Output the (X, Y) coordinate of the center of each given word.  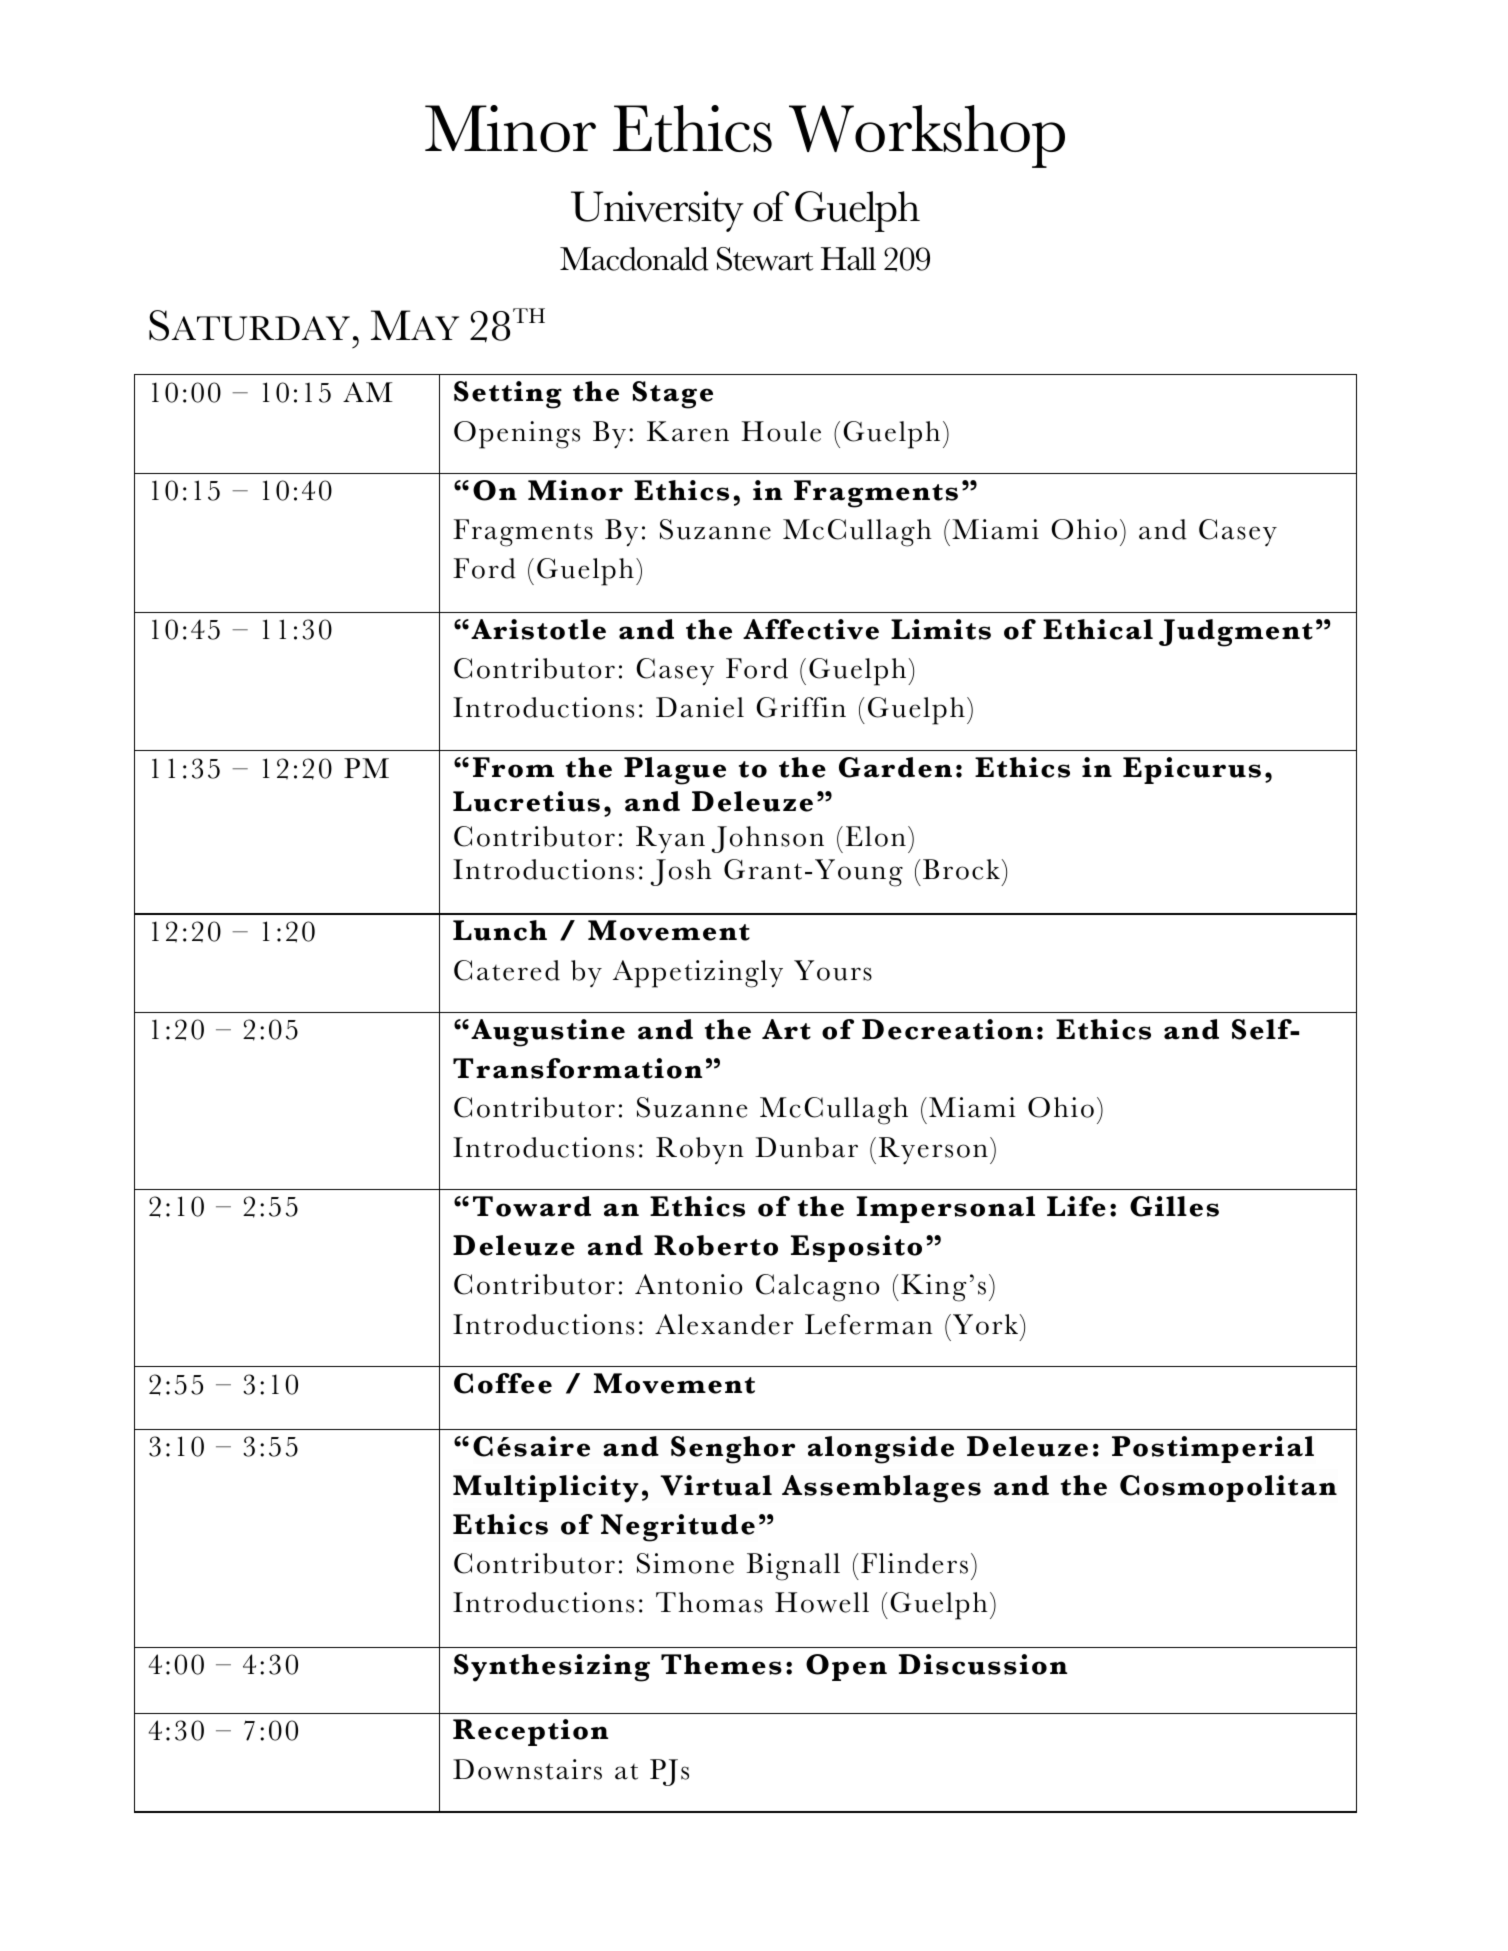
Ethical (1098, 629)
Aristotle (538, 629)
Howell (822, 1602)
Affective (811, 629)
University (657, 211)
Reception (530, 1732)
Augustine (548, 1033)
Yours (833, 970)
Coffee (503, 1383)
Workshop (927, 136)
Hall (848, 259)
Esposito (856, 1248)
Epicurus (1192, 770)
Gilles (1174, 1206)
